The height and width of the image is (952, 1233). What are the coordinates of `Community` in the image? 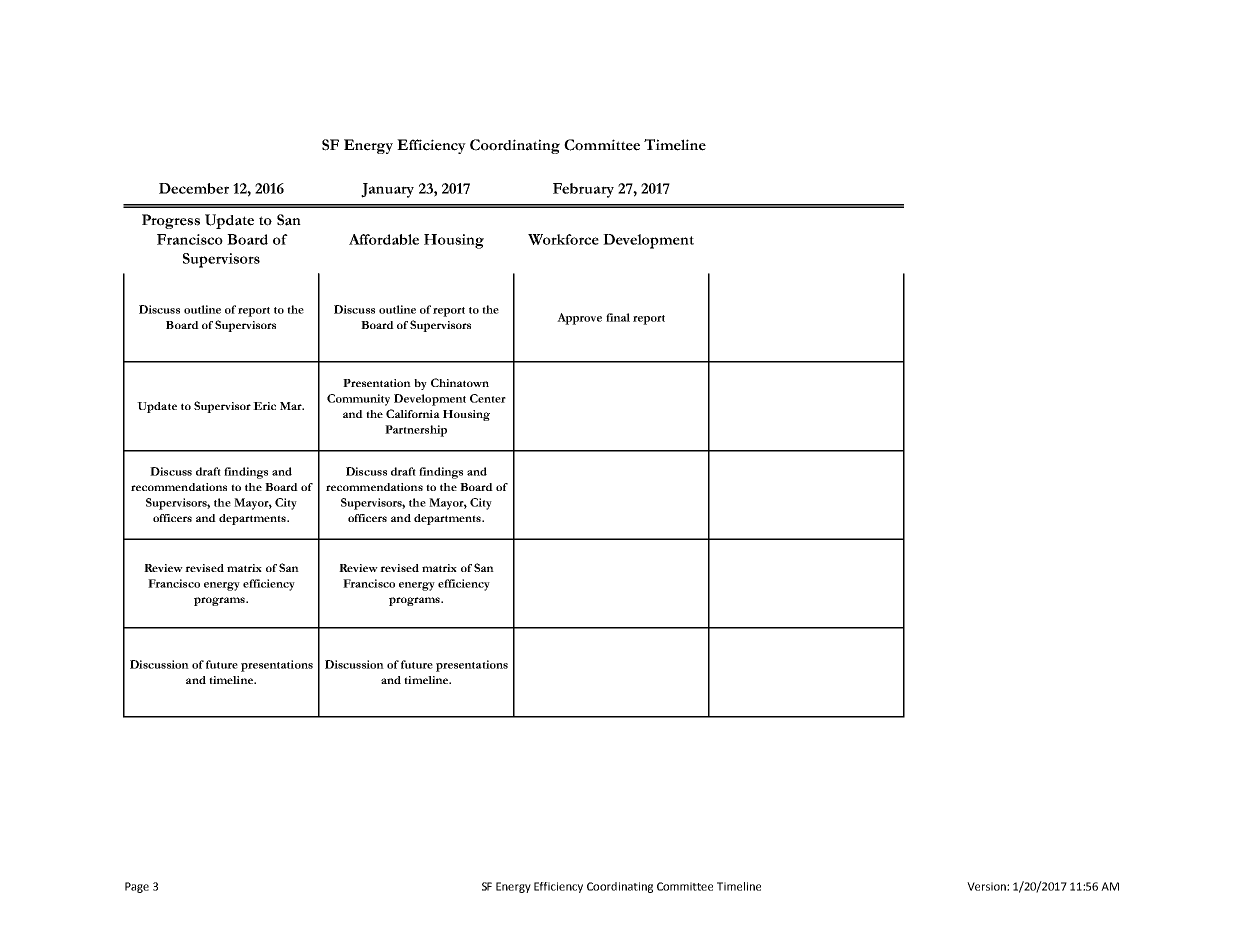 It's located at (358, 400).
